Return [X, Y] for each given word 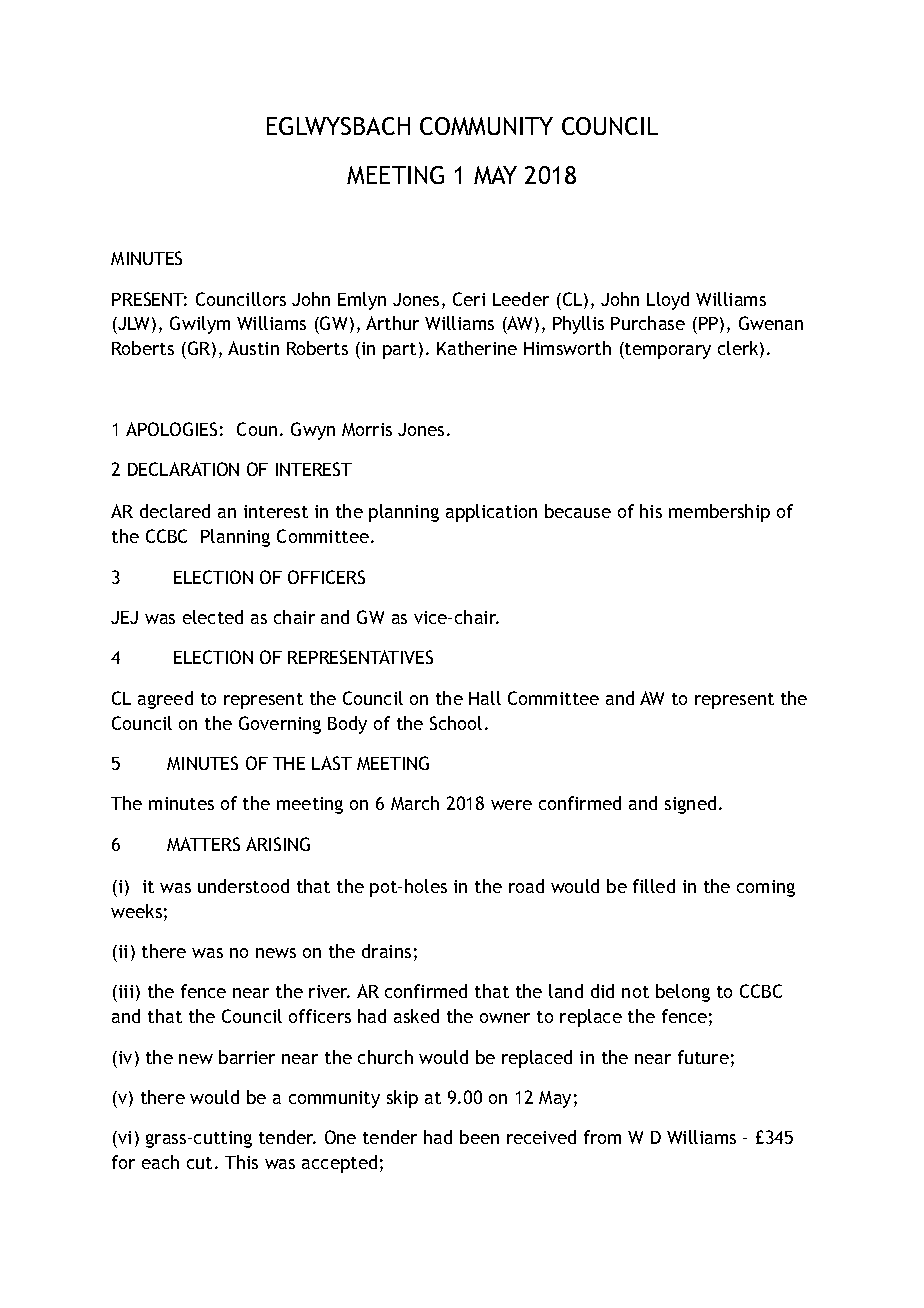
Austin [253, 348]
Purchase [648, 323]
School [456, 723]
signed [690, 805]
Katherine [477, 348]
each [160, 1162]
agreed [165, 700]
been [479, 1137]
